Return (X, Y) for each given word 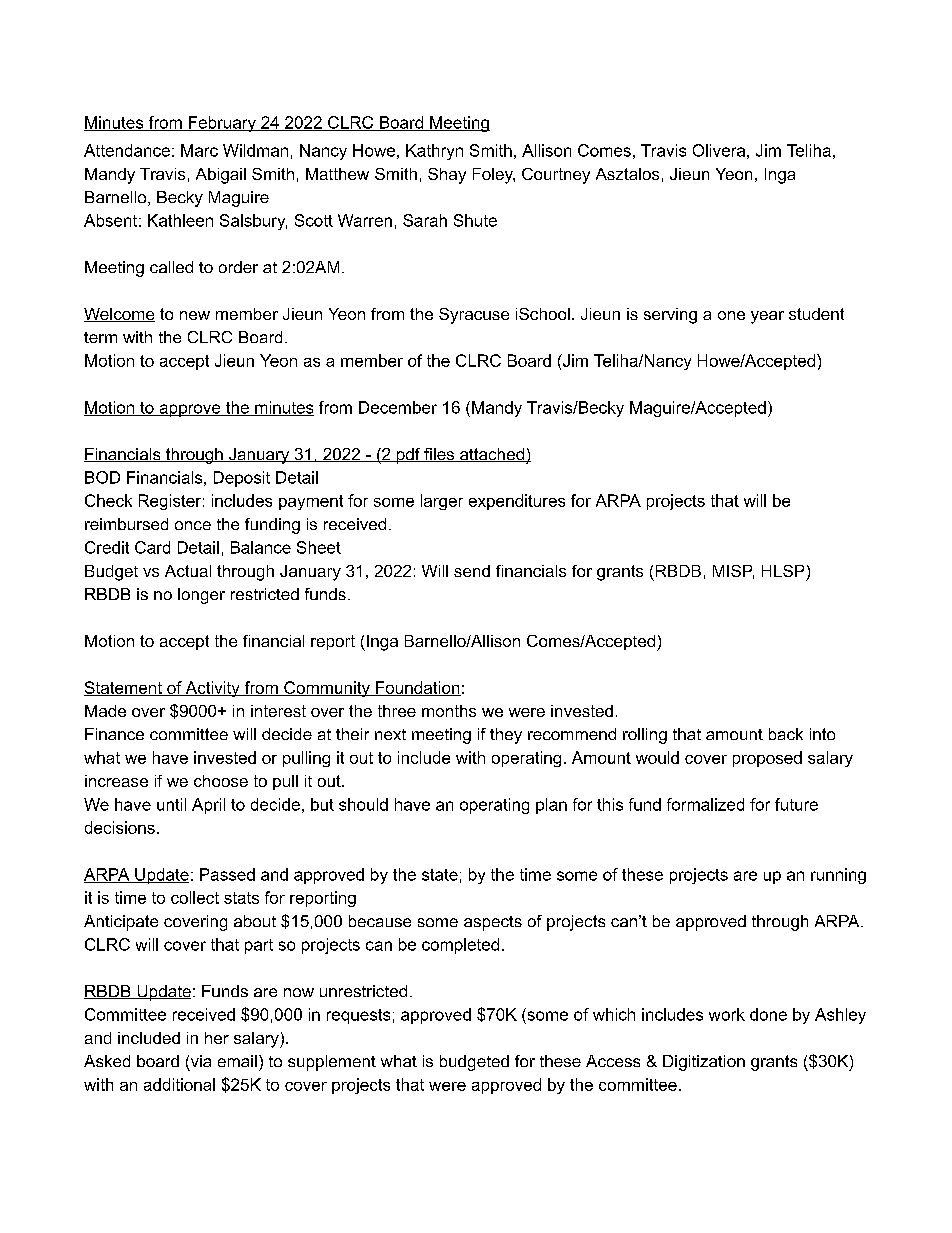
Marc (199, 150)
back (786, 734)
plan (551, 806)
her (217, 1038)
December (398, 407)
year (767, 317)
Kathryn (434, 152)
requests (358, 1016)
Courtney (556, 176)
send (472, 571)
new (195, 315)
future (796, 804)
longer (201, 596)
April (208, 806)
